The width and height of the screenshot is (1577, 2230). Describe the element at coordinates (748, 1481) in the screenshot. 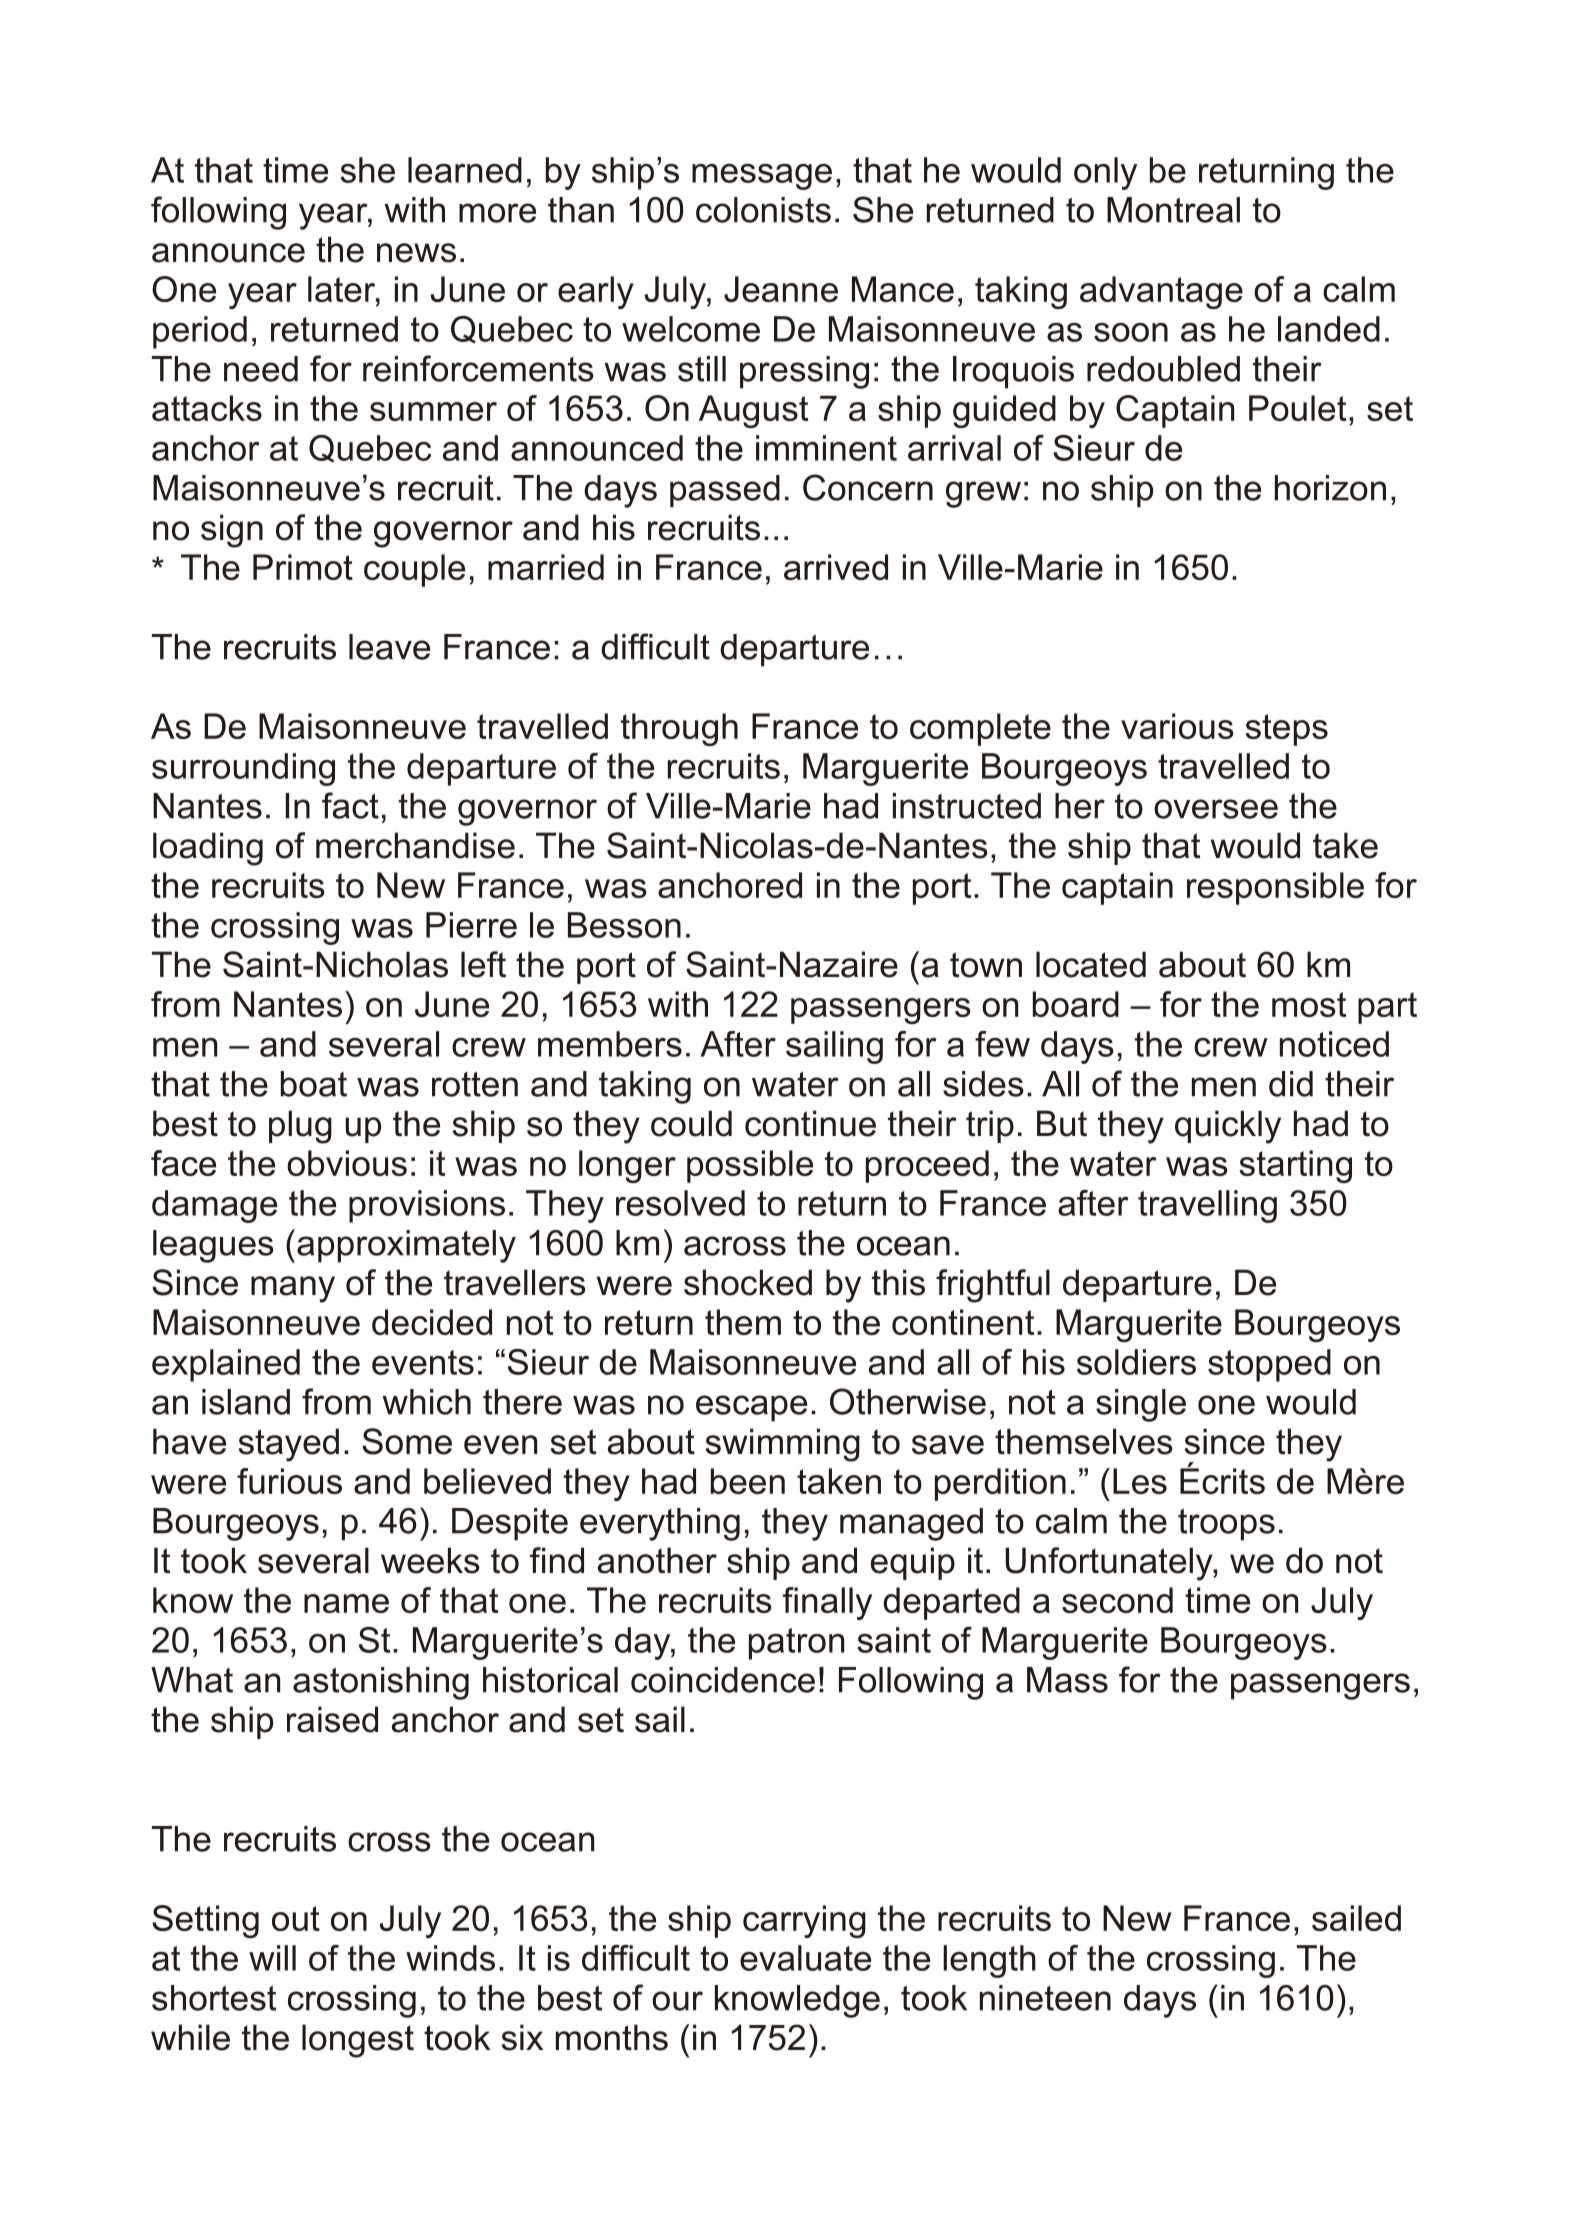

I see `been` at that location.
